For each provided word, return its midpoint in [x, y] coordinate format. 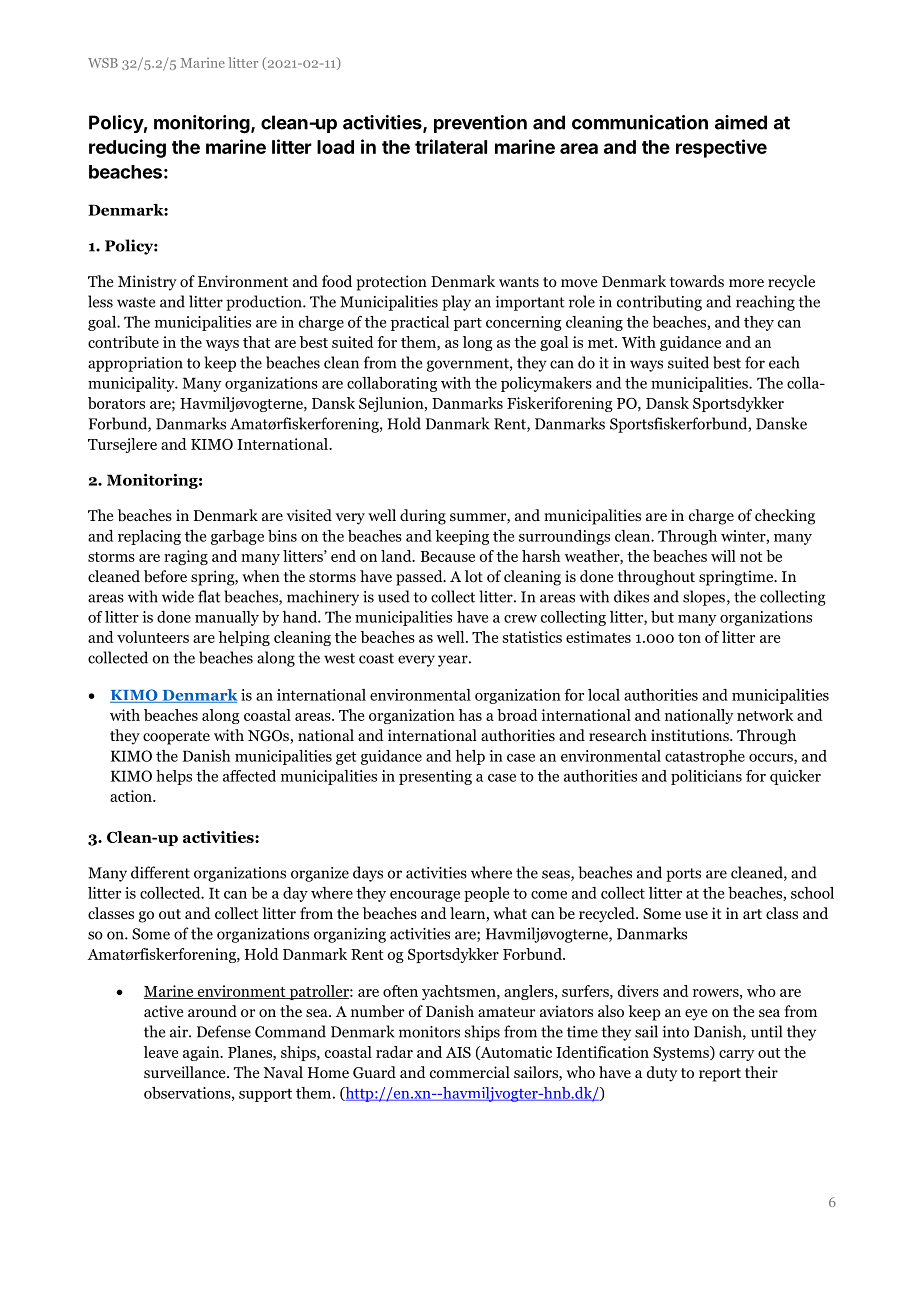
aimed [741, 122]
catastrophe [705, 757]
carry [736, 1055]
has [470, 715]
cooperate [176, 738]
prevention [480, 124]
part [468, 324]
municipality [132, 384]
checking [785, 517]
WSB [103, 63]
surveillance [186, 1072]
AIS [458, 1052]
